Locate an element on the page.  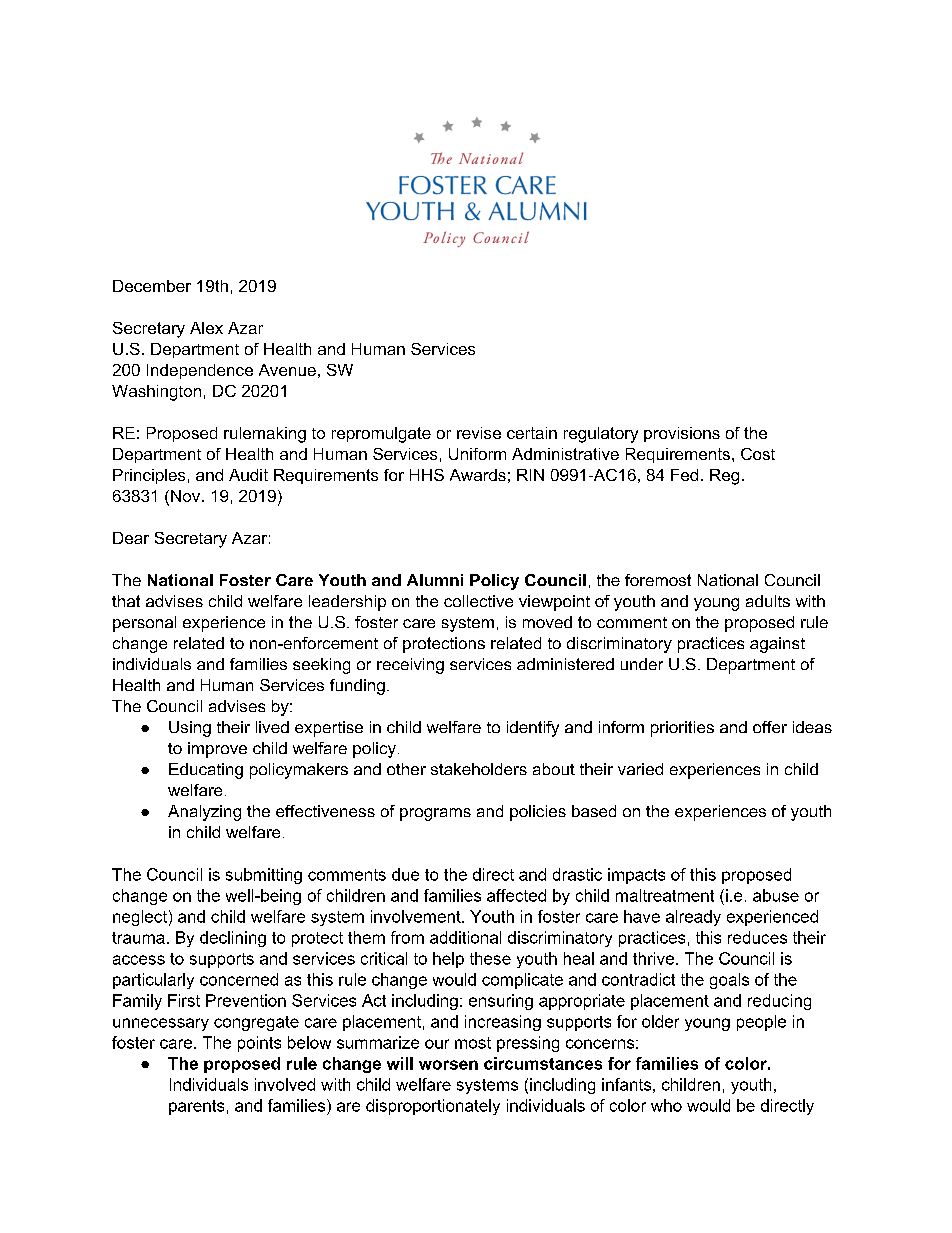
Dear is located at coordinates (131, 538).
